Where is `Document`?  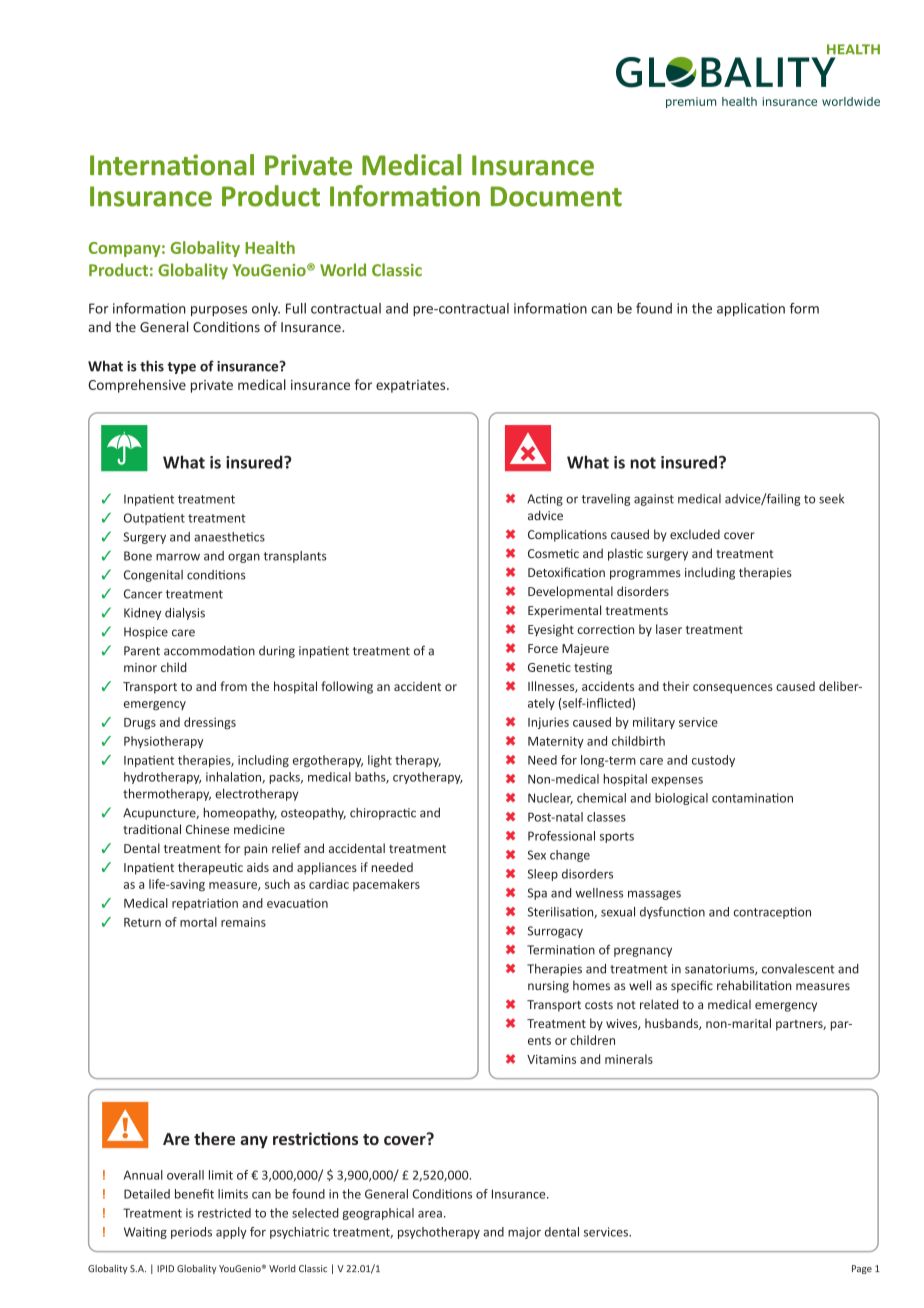 Document is located at coordinates (556, 196).
